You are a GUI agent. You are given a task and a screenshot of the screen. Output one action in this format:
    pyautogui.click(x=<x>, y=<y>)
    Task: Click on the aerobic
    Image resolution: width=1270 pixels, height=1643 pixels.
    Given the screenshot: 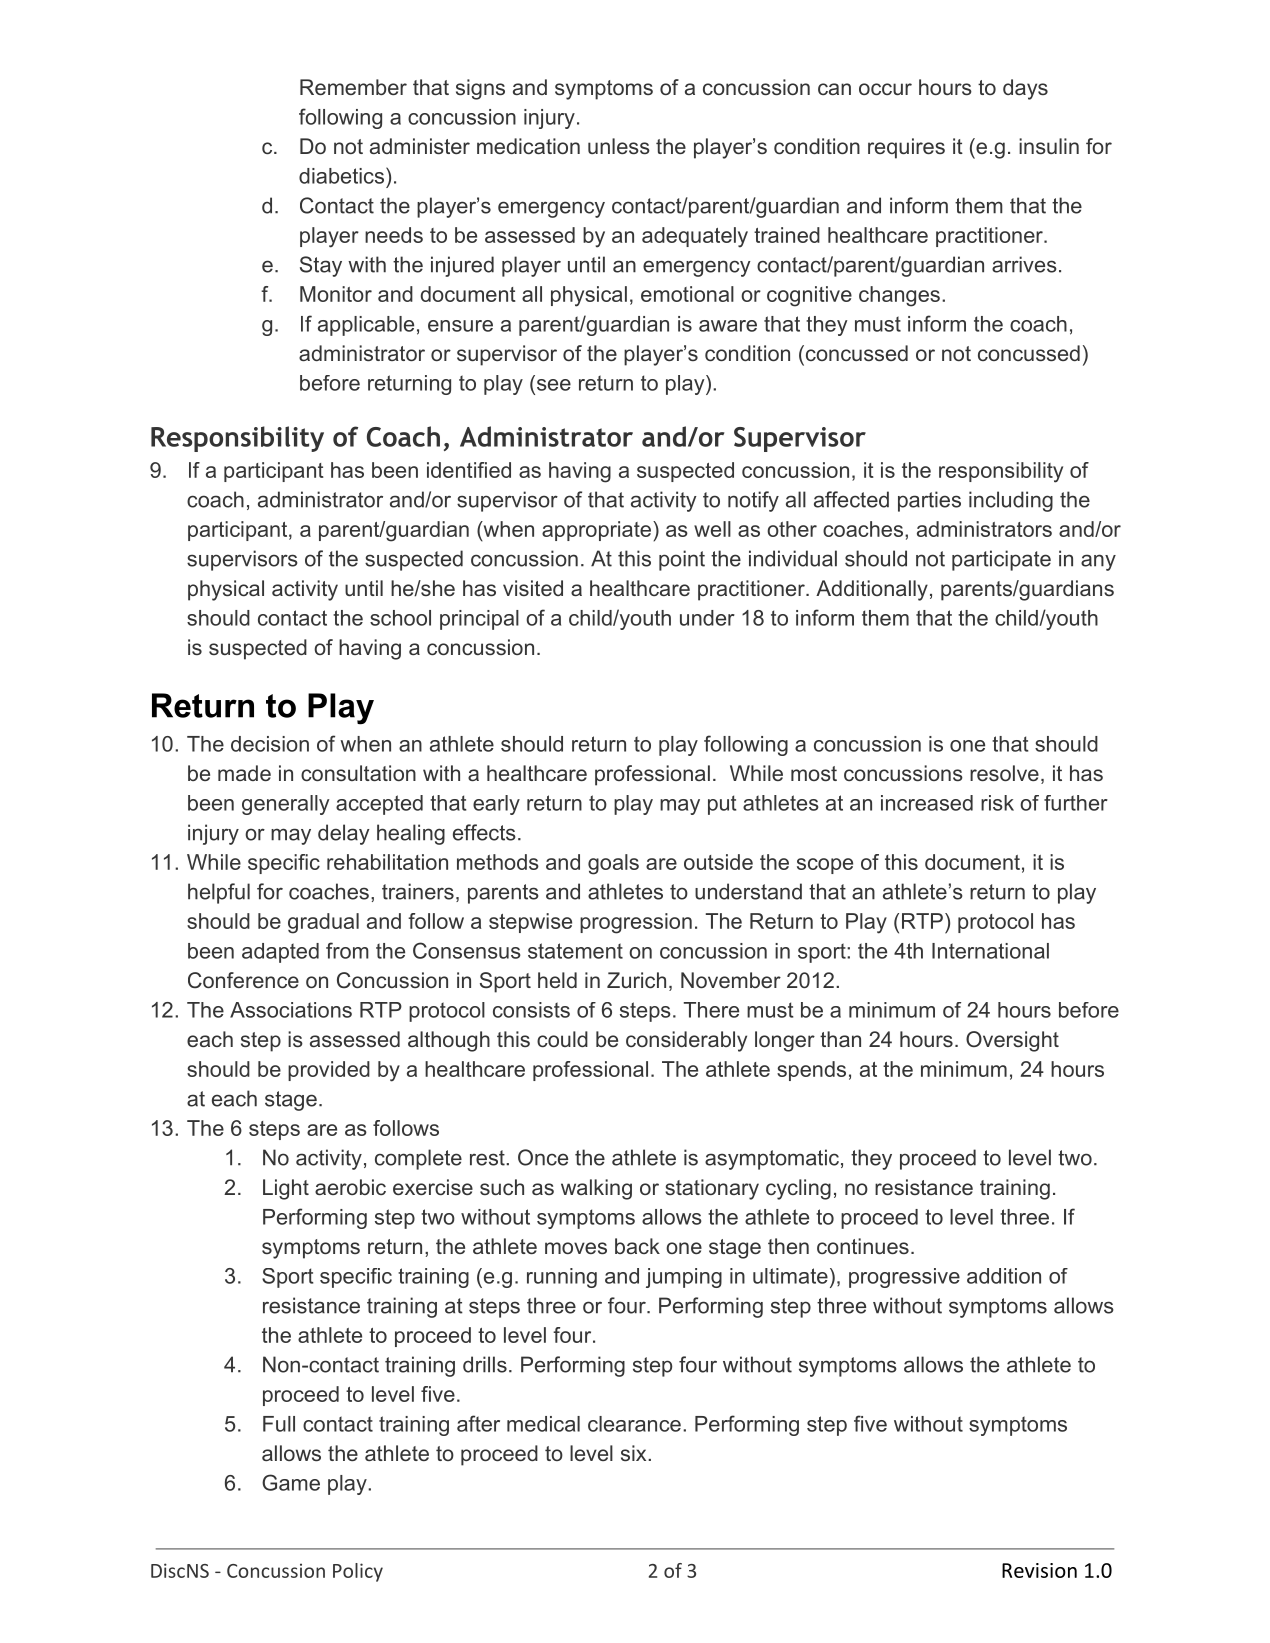 What is the action you would take?
    pyautogui.click(x=350, y=1187)
